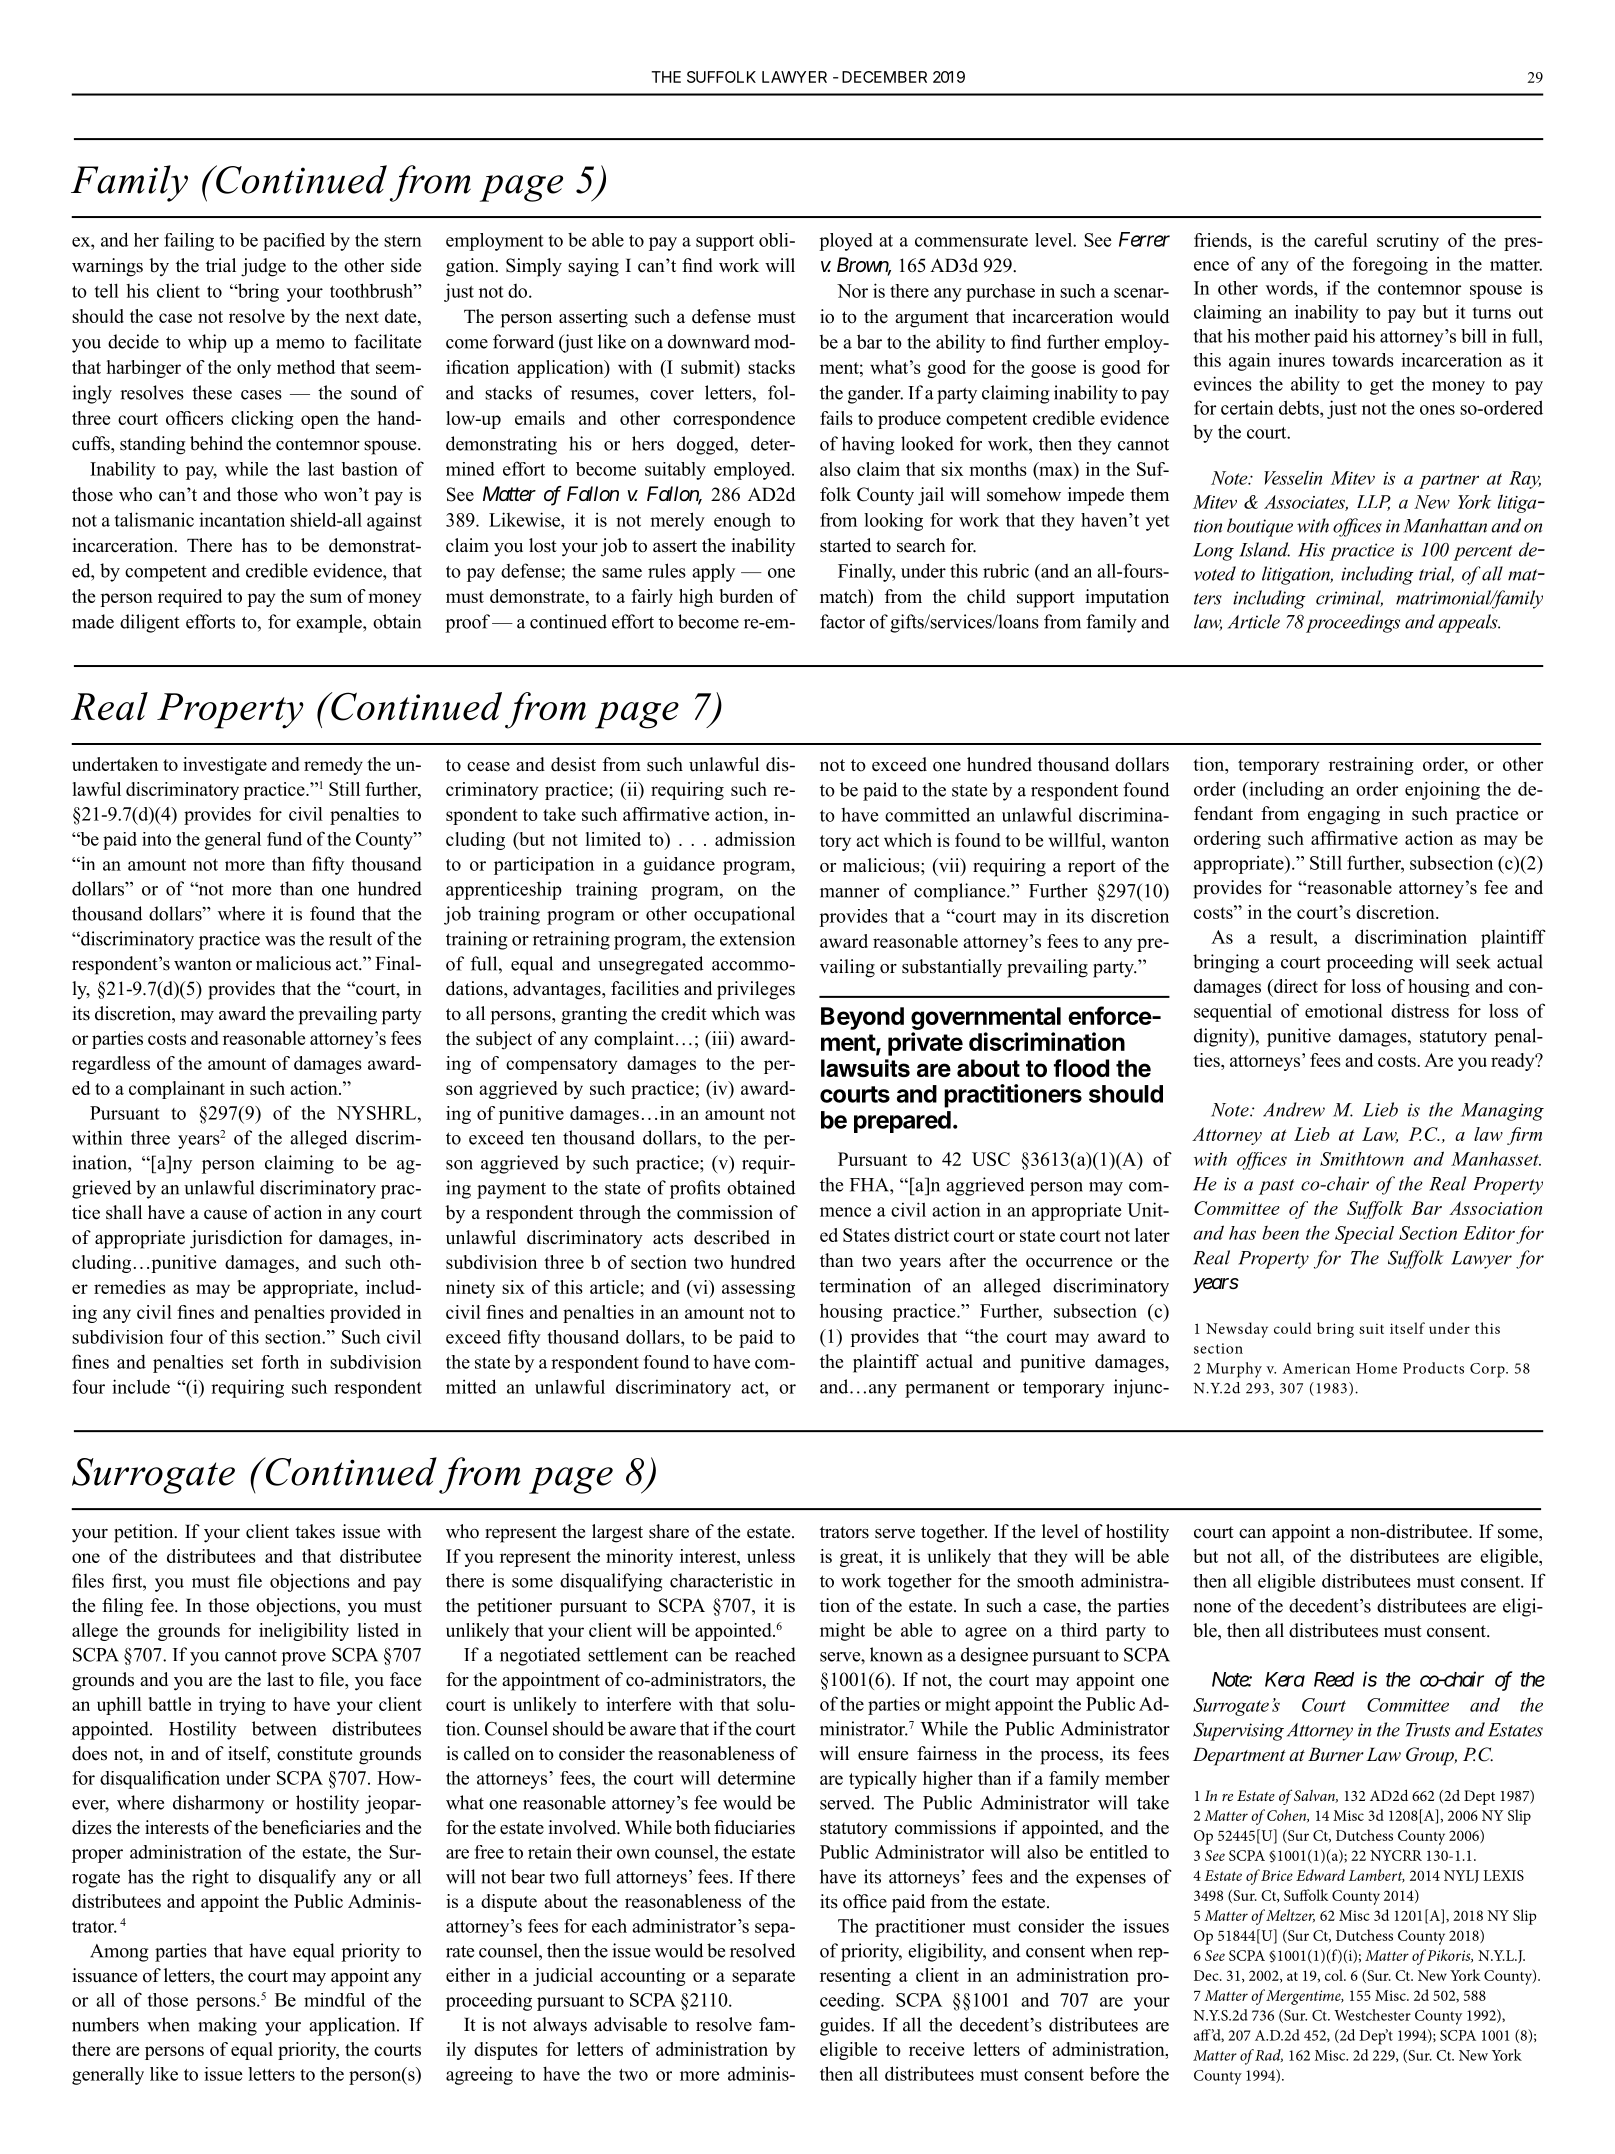  What do you see at coordinates (846, 2026) in the page?
I see `guides` at bounding box center [846, 2026].
